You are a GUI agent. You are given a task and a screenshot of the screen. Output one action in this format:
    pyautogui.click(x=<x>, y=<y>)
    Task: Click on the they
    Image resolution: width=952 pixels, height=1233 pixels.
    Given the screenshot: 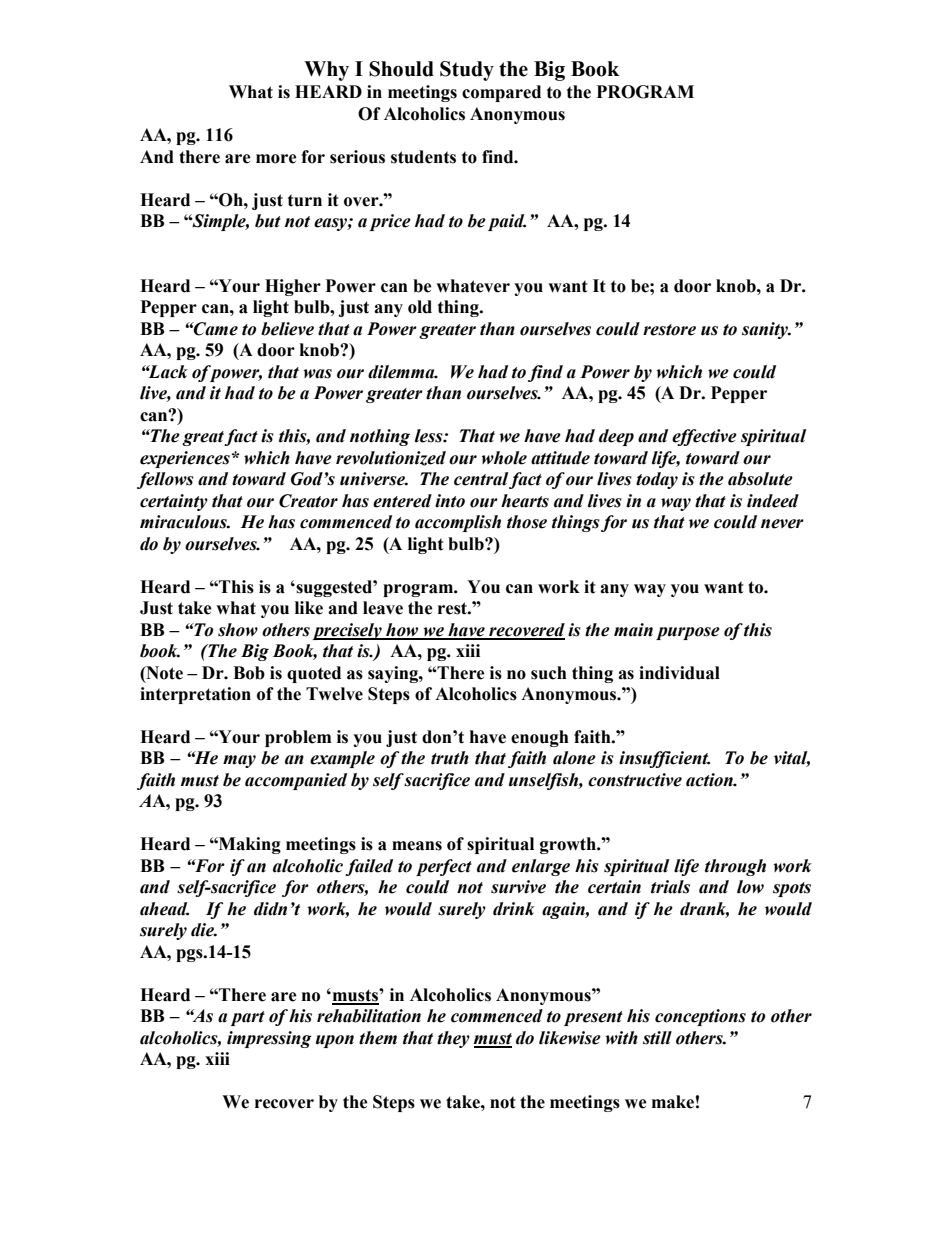 What is the action you would take?
    pyautogui.click(x=453, y=1039)
